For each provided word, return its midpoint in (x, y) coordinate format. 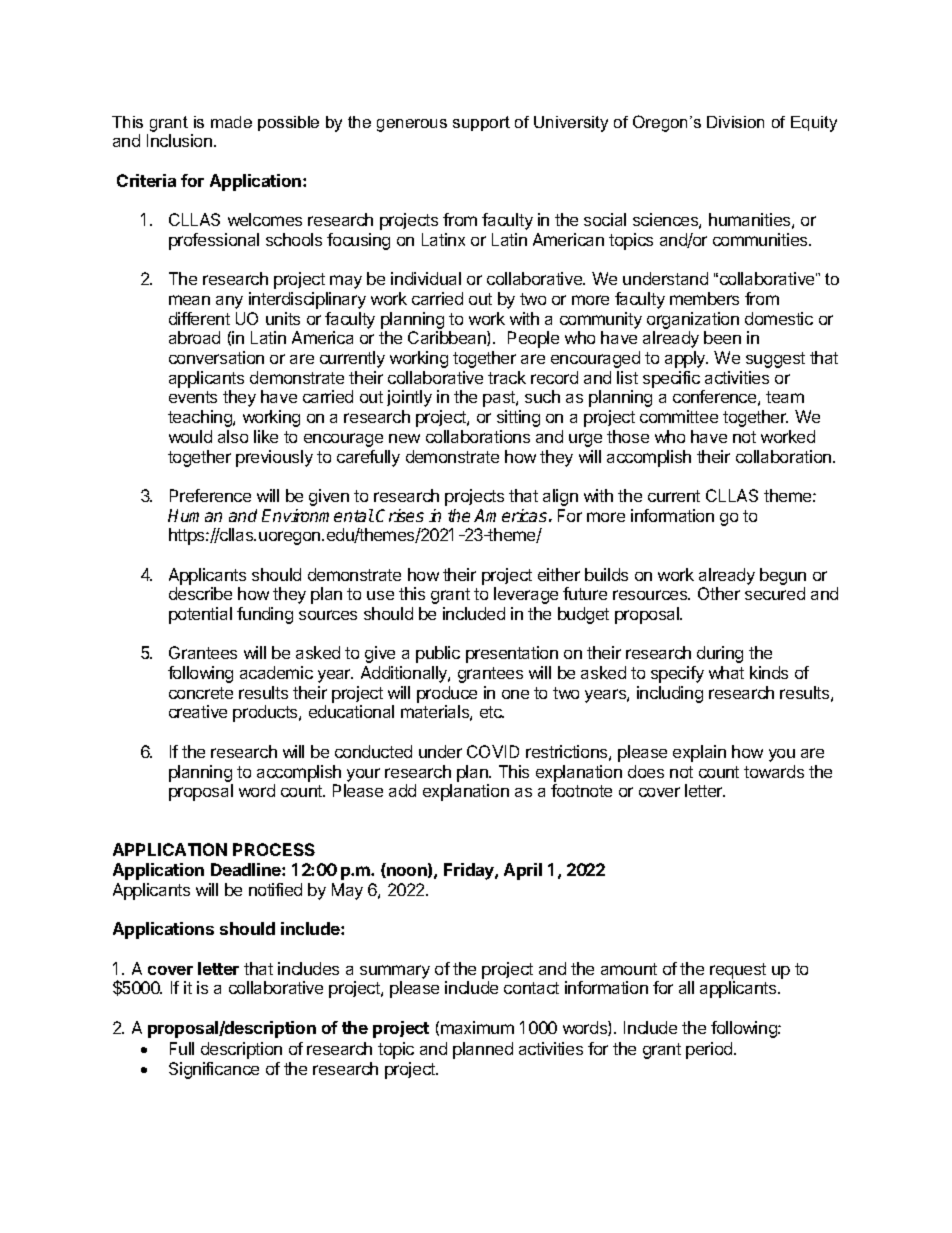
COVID (493, 751)
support (481, 123)
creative (198, 711)
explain (699, 753)
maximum (477, 1027)
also (233, 436)
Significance (214, 1070)
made (231, 122)
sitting (518, 418)
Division (735, 122)
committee (679, 416)
